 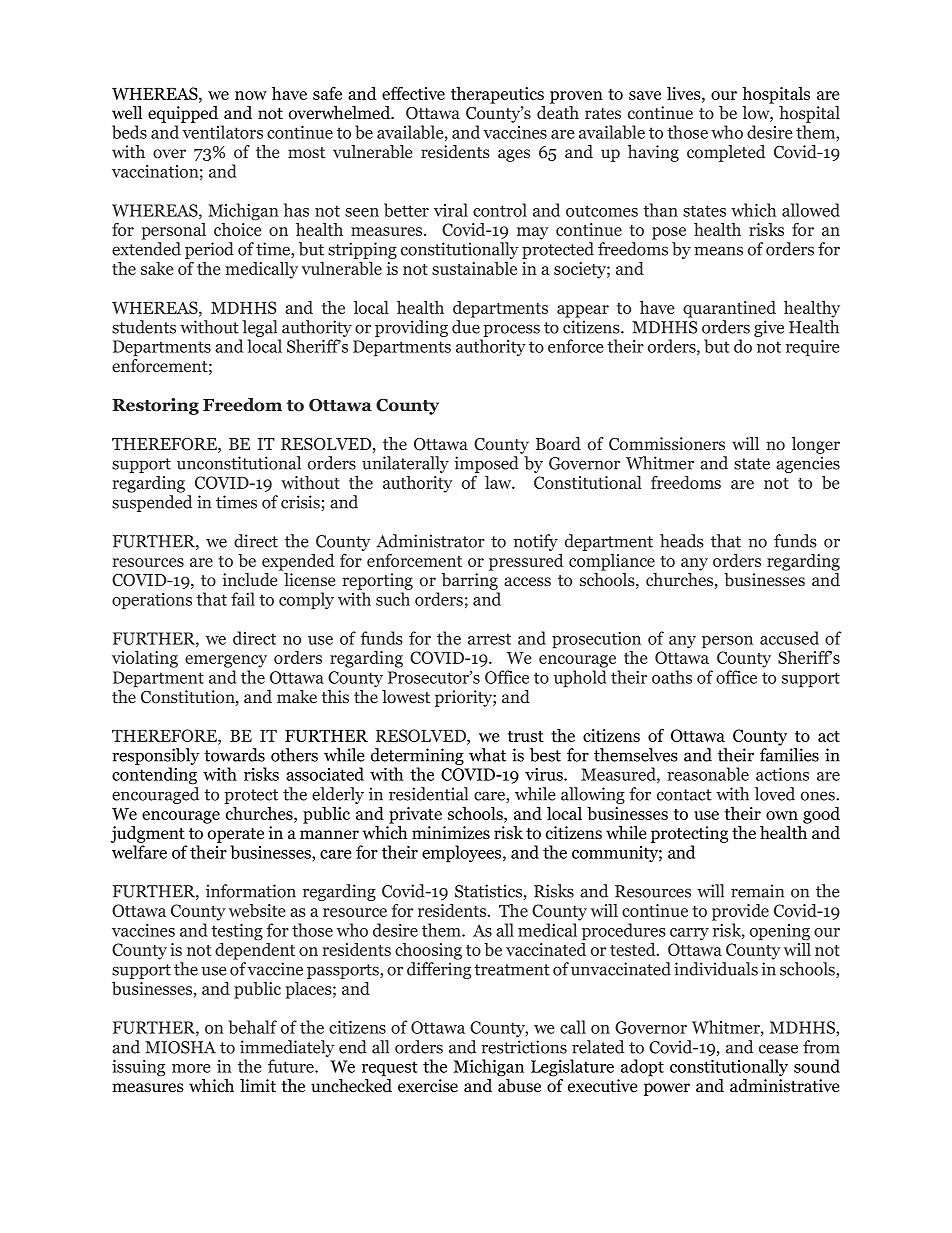 I want to click on accused, so click(x=789, y=638).
